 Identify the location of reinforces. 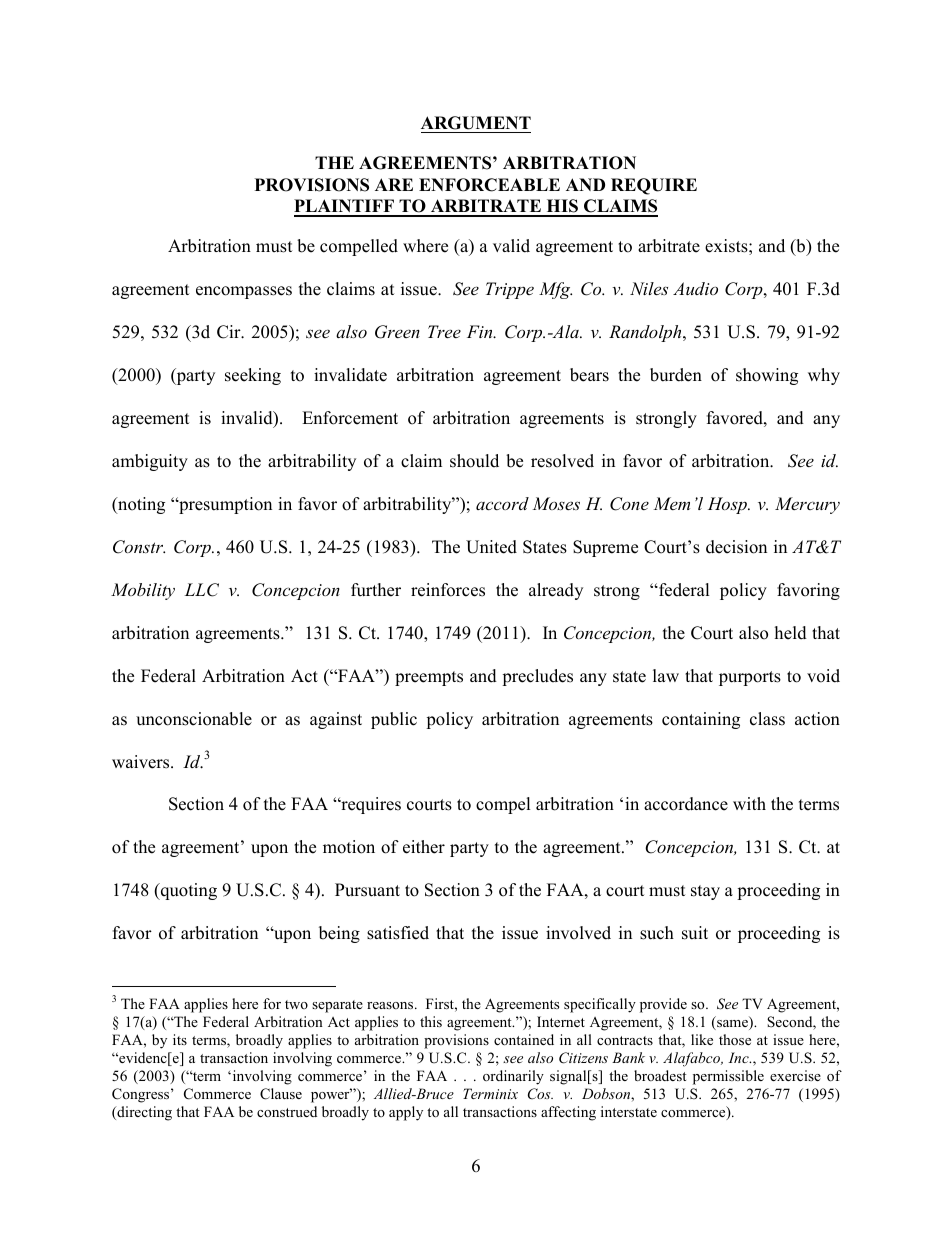
(448, 590).
